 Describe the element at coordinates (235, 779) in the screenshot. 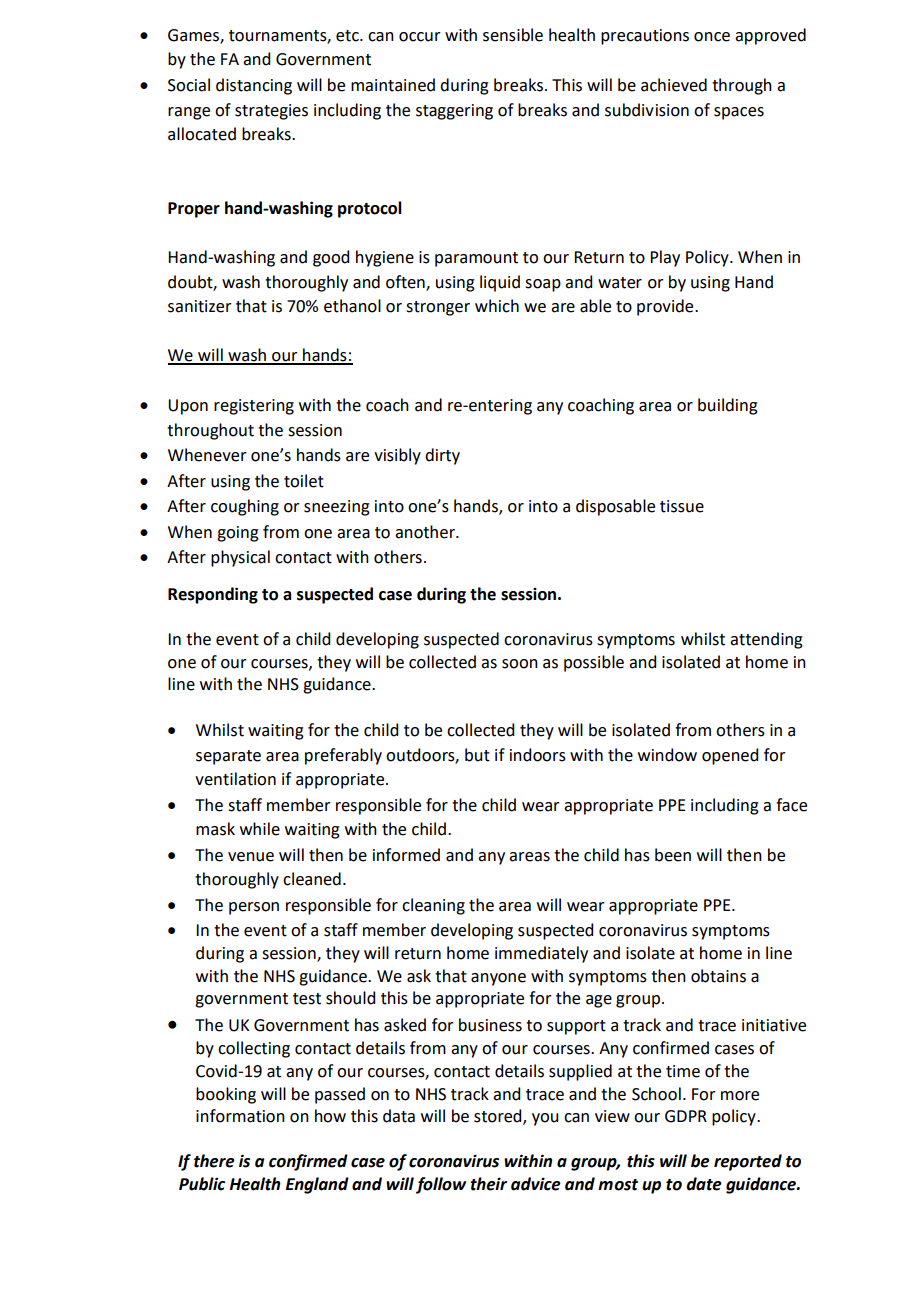

I see `ventilation` at that location.
